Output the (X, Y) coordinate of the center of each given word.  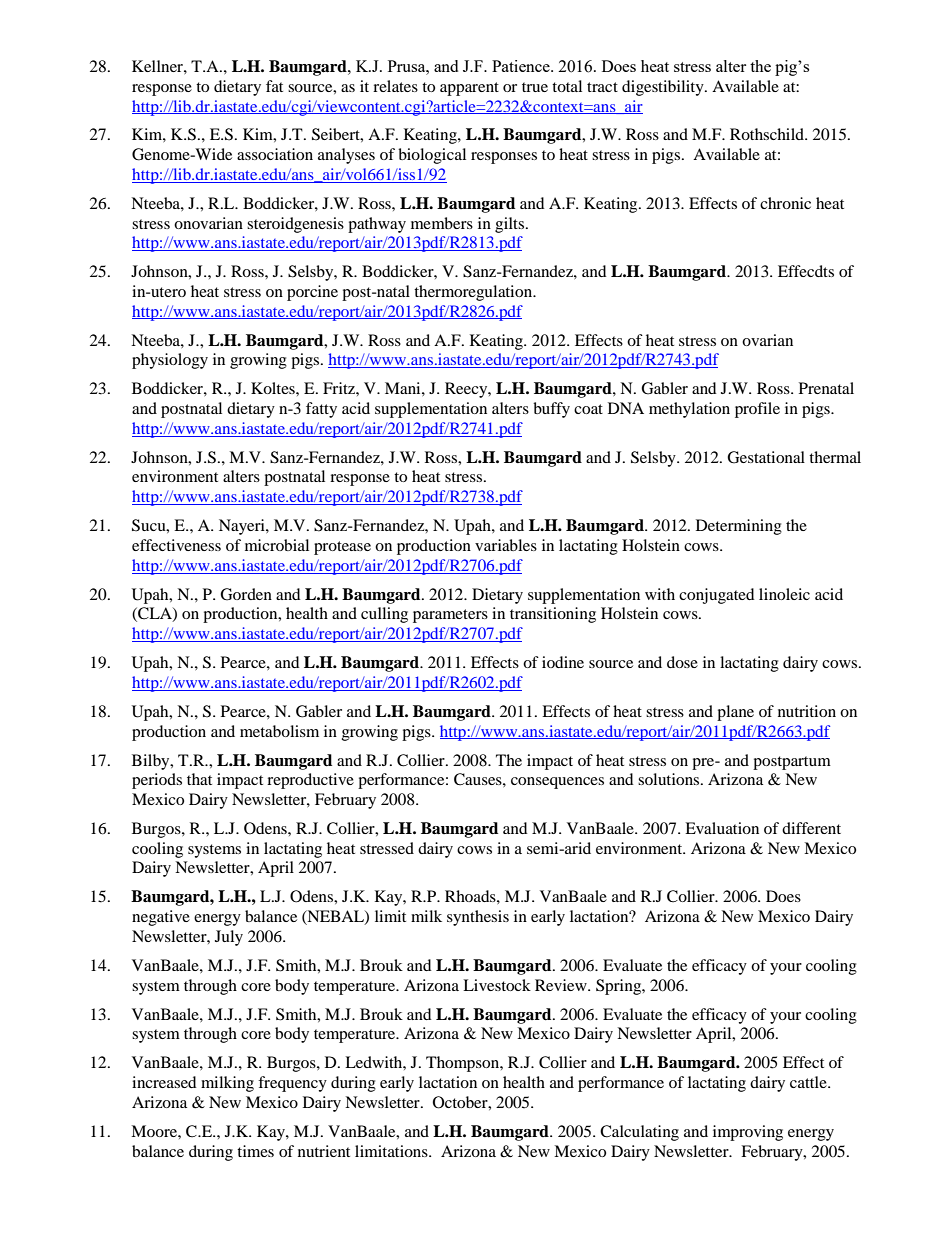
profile (757, 410)
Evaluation (722, 828)
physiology (170, 361)
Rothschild (768, 134)
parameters (450, 616)
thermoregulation (474, 293)
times (255, 1151)
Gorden (246, 594)
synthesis (478, 918)
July (229, 938)
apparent (469, 89)
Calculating (639, 1133)
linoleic (784, 594)
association (275, 154)
